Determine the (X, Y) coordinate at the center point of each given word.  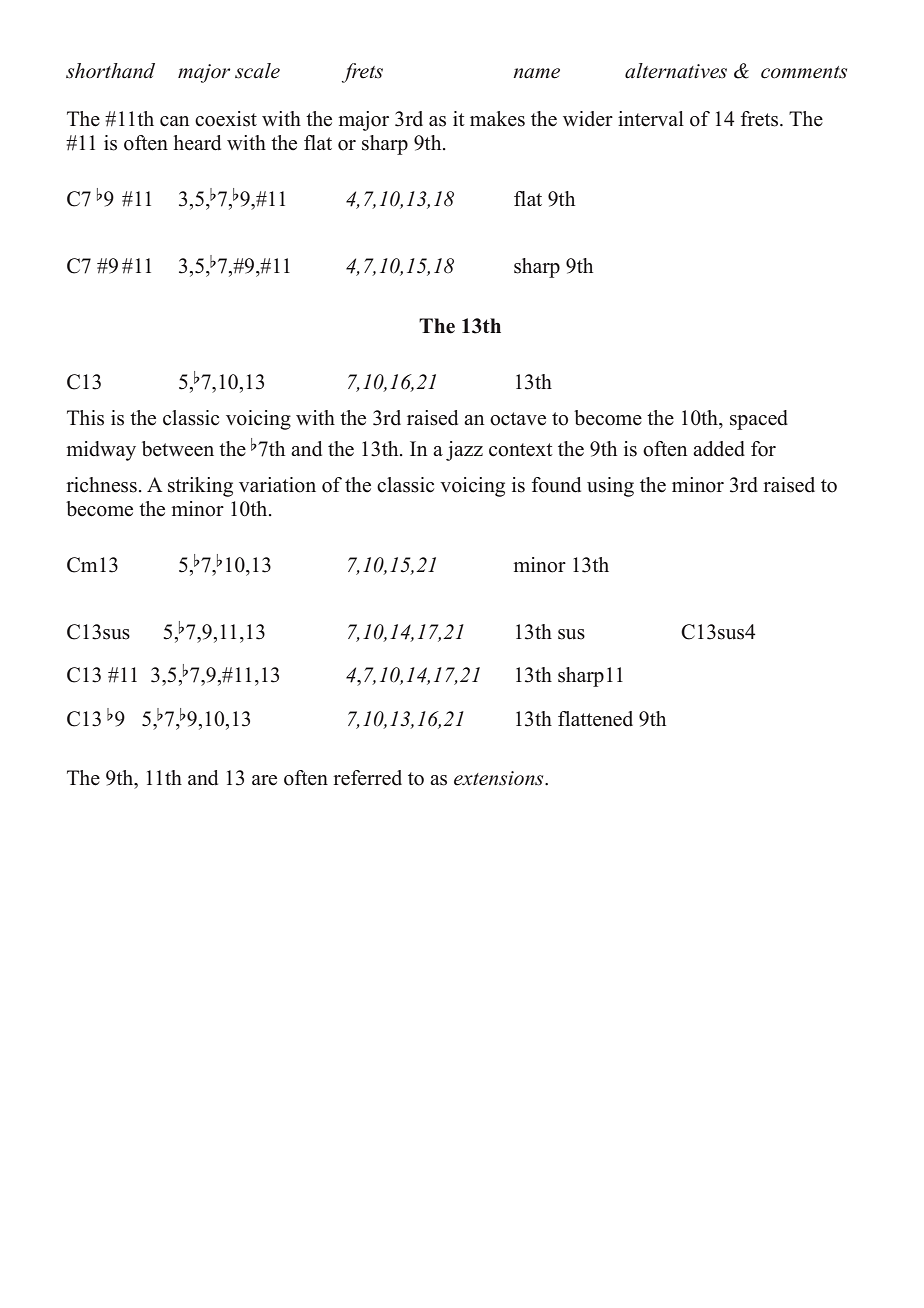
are (264, 780)
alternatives (676, 71)
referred (367, 778)
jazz (464, 451)
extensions (500, 778)
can (174, 121)
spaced (759, 420)
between (178, 449)
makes (497, 119)
